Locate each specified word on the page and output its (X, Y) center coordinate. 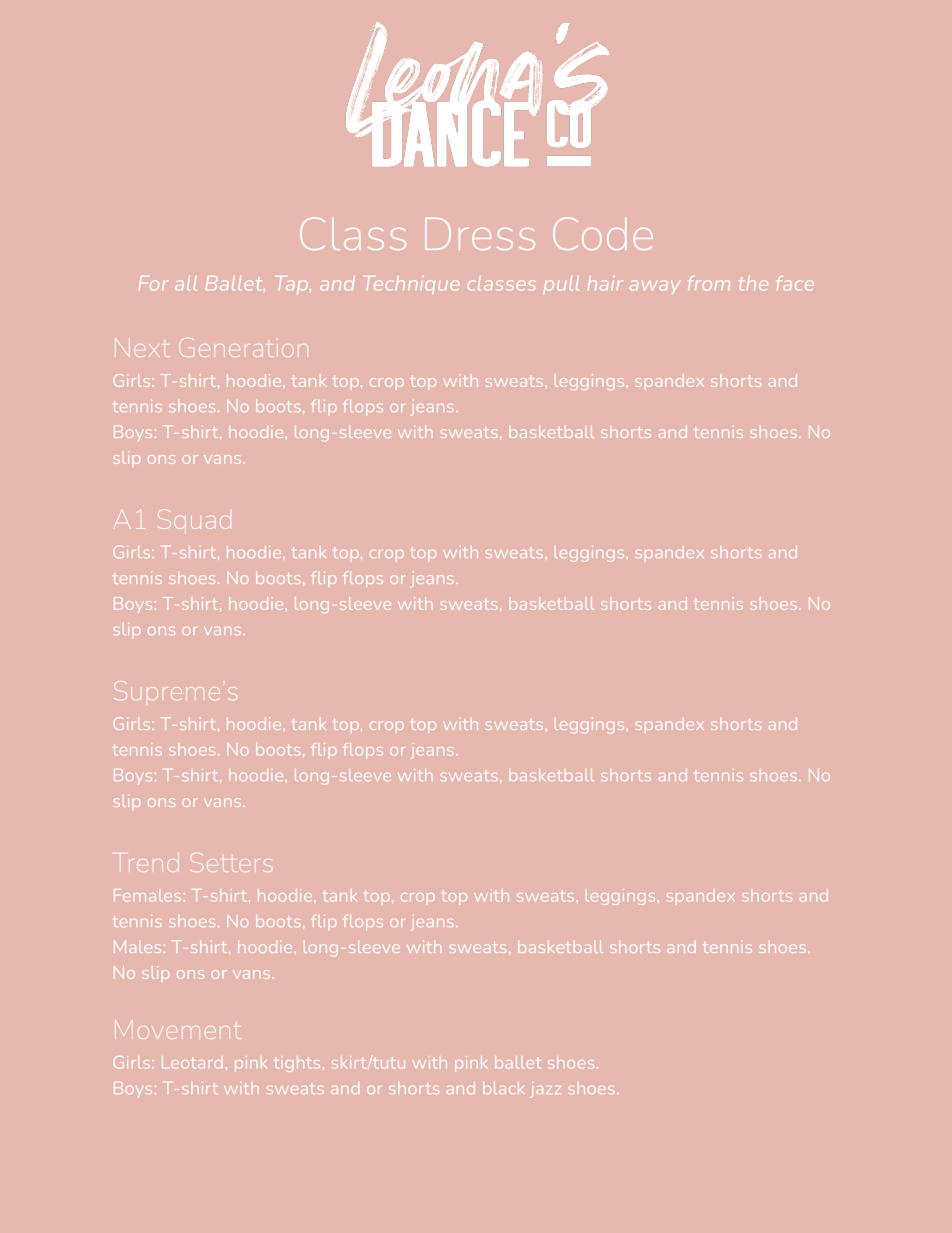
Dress (480, 234)
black (503, 1088)
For (154, 283)
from (709, 283)
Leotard (192, 1062)
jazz (545, 1090)
